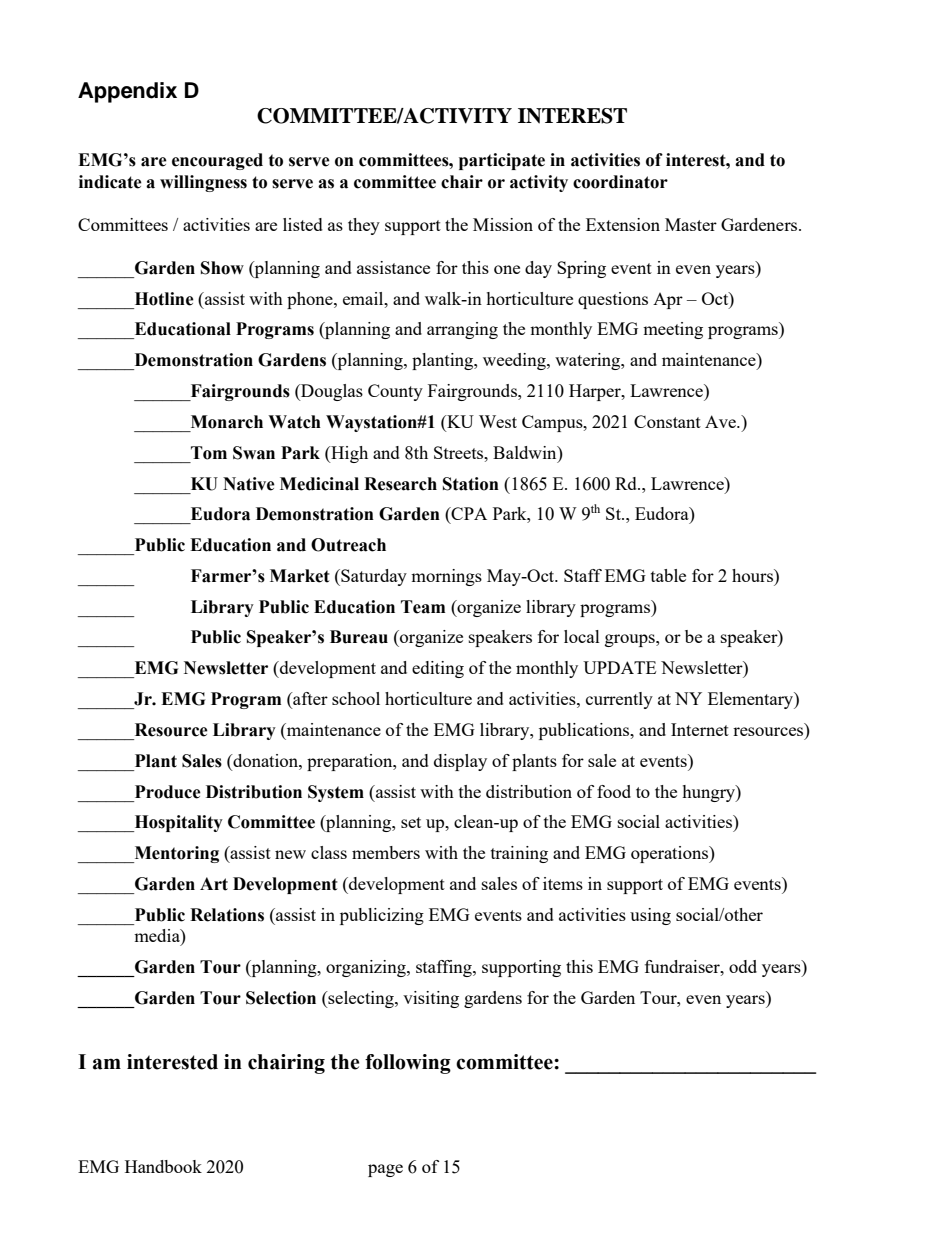 The height and width of the page is (1233, 952). What do you see at coordinates (423, 607) in the page?
I see `Team` at bounding box center [423, 607].
